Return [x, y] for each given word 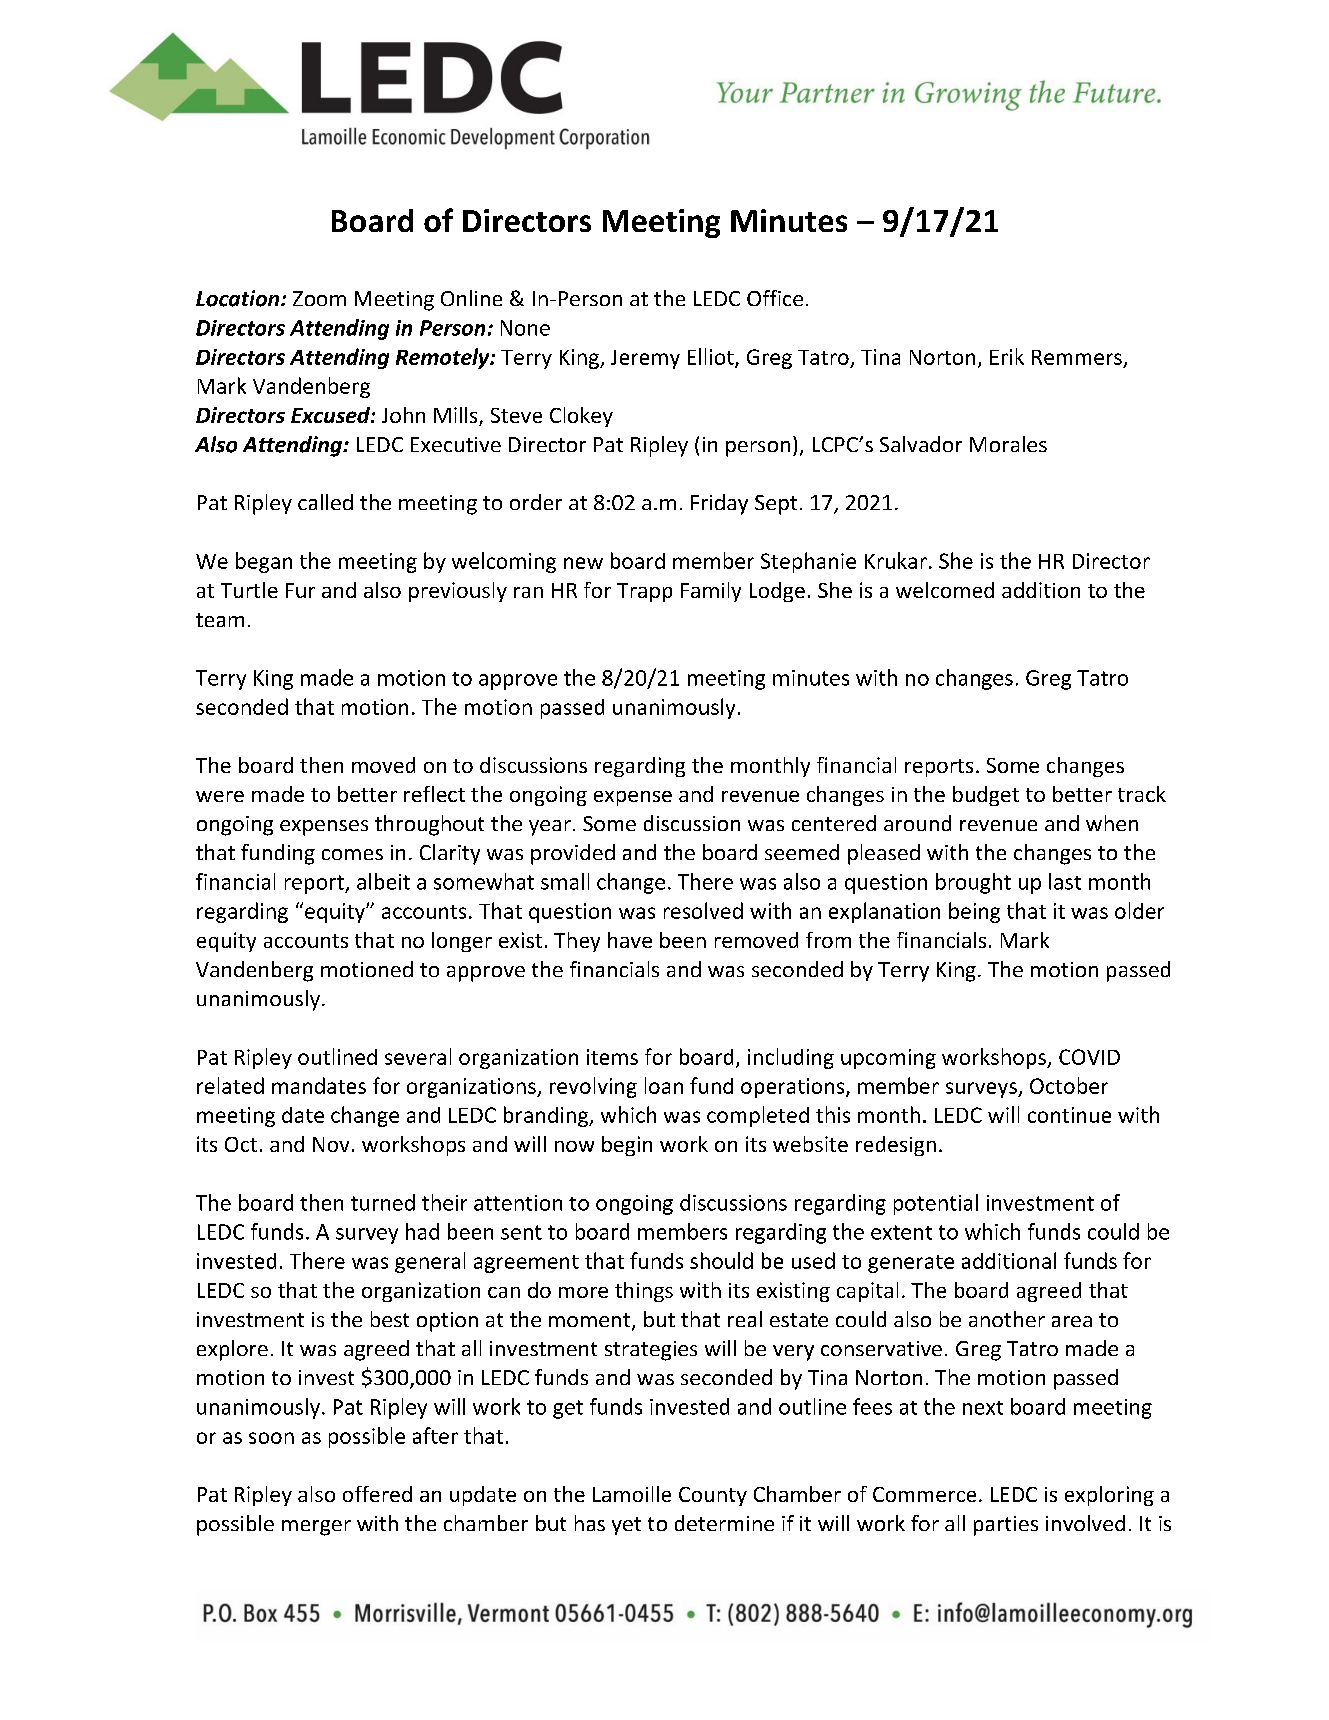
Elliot [712, 357]
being [974, 912]
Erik [1007, 356]
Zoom [319, 298]
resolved [703, 910]
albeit [383, 881]
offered [377, 1494]
